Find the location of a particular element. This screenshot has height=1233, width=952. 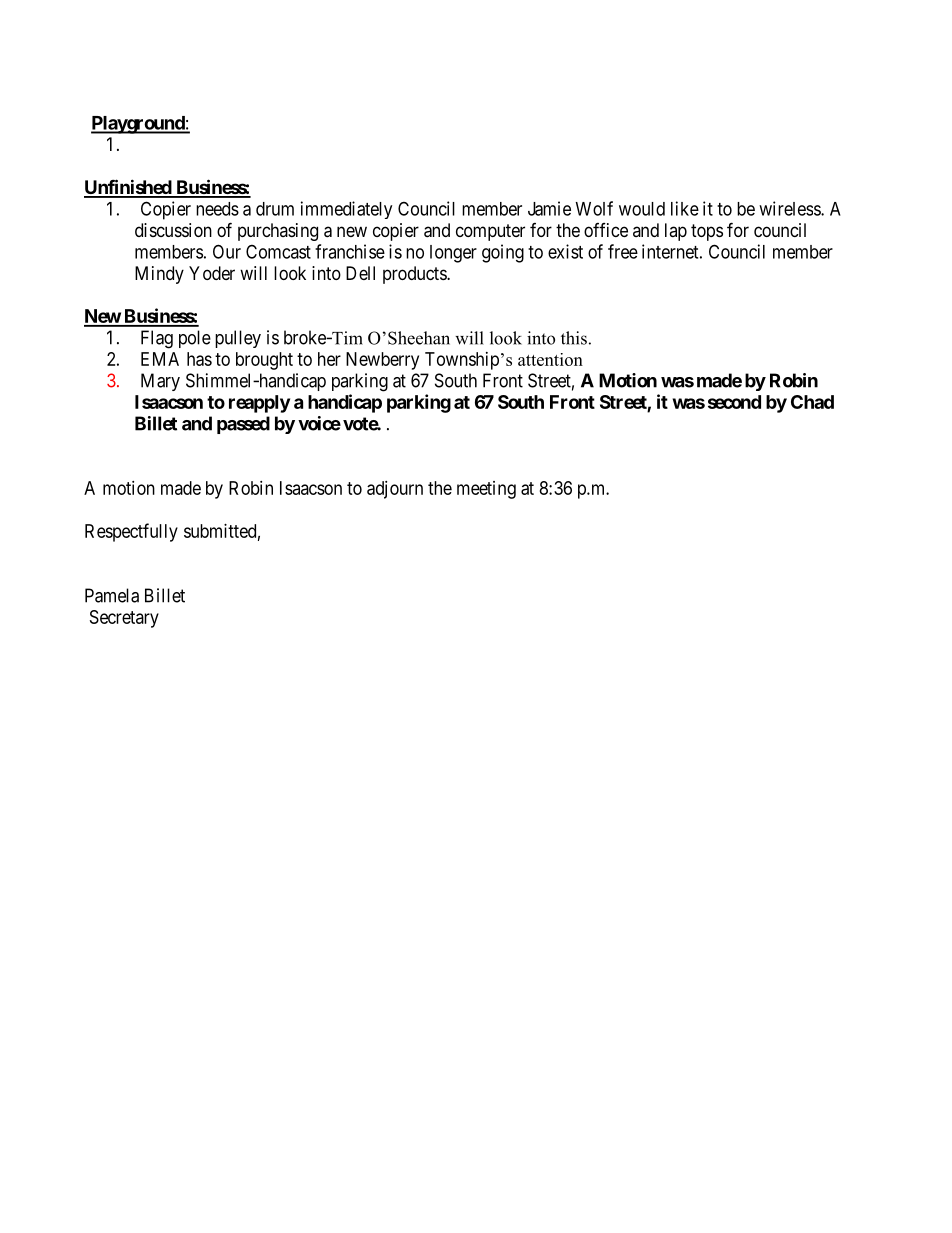

needs is located at coordinates (217, 209).
